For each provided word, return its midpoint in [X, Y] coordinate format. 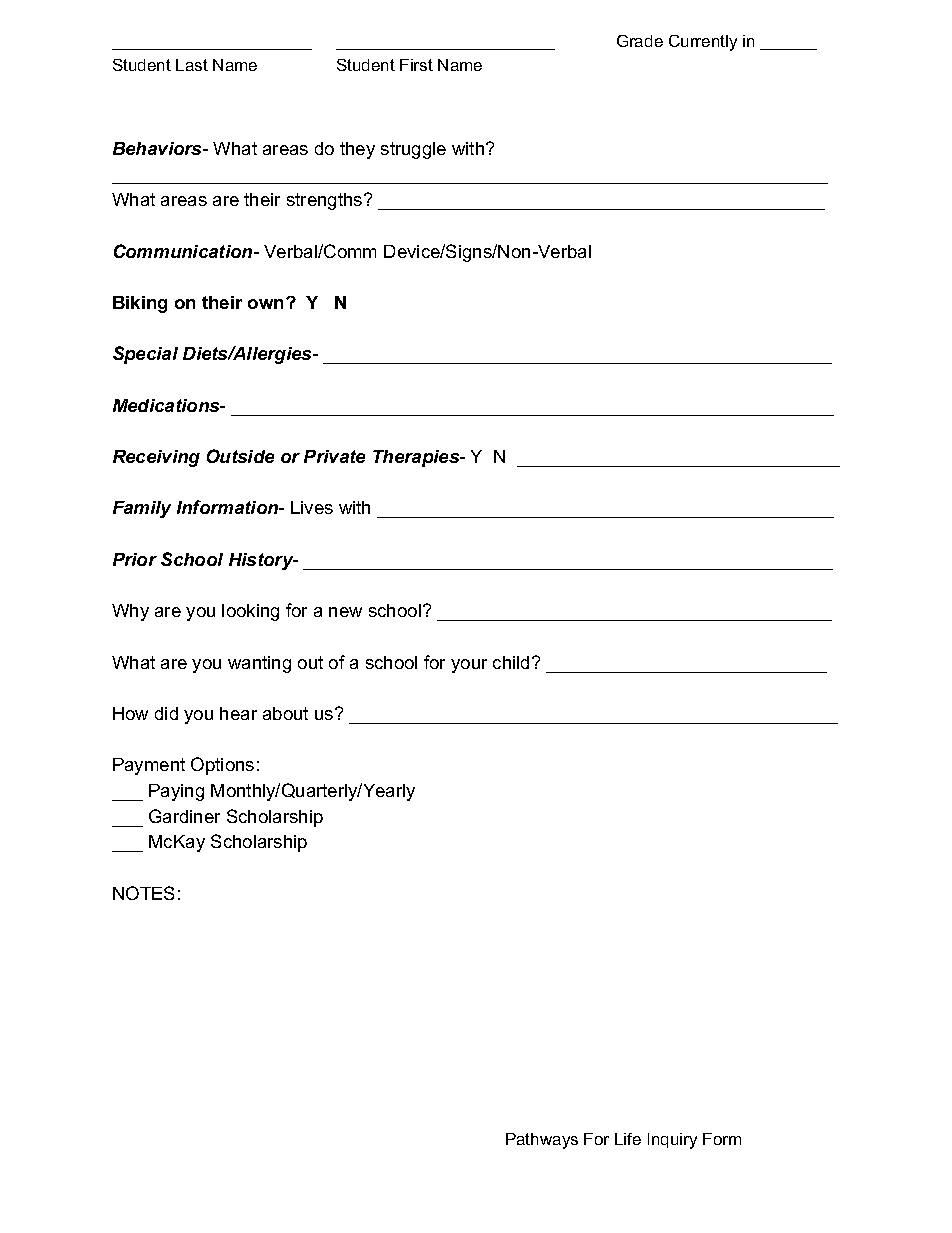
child [511, 662]
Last [192, 65]
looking [250, 612]
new [345, 612]
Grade [640, 41]
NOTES [143, 893]
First [416, 65]
